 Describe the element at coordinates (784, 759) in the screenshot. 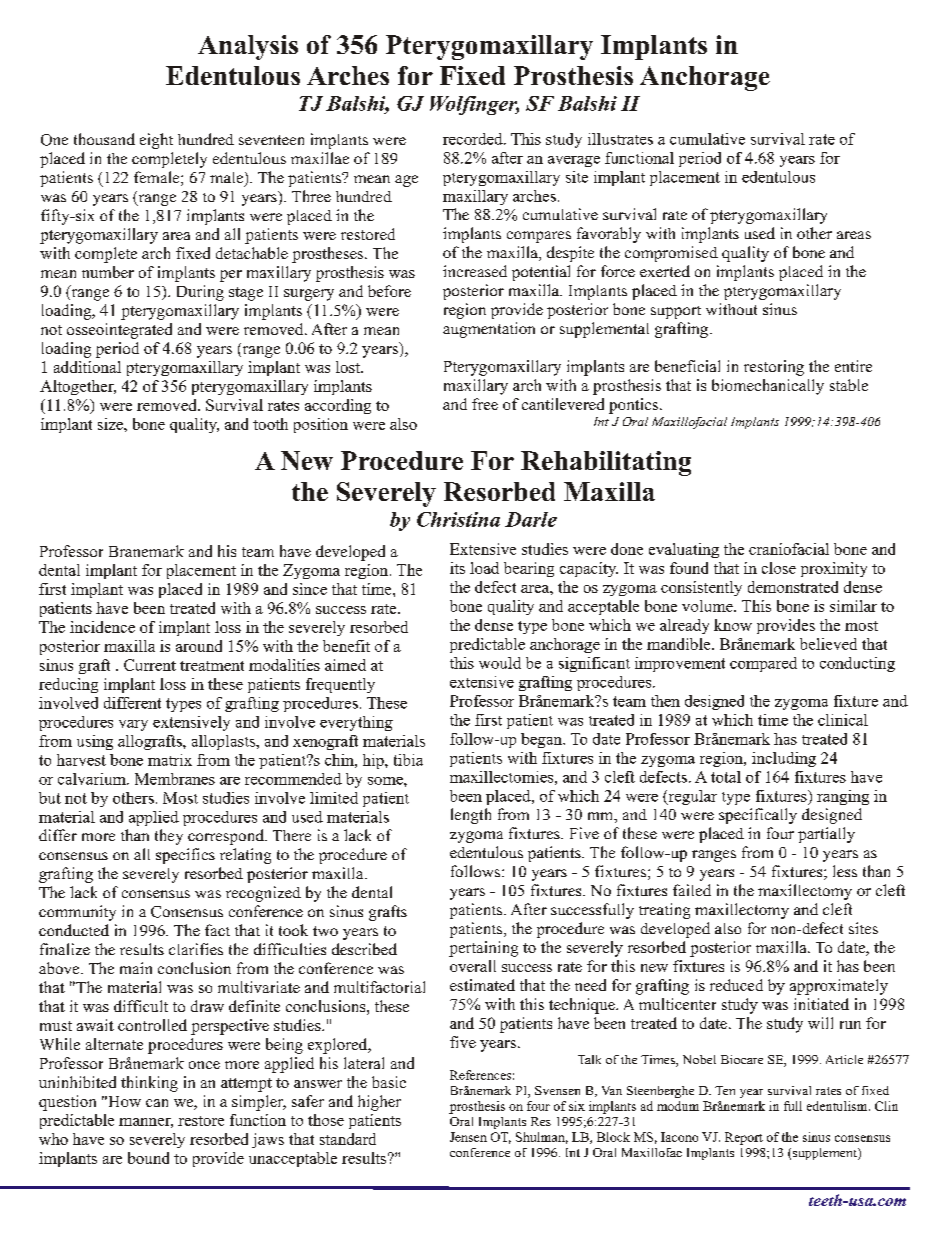

I see `including` at that location.
